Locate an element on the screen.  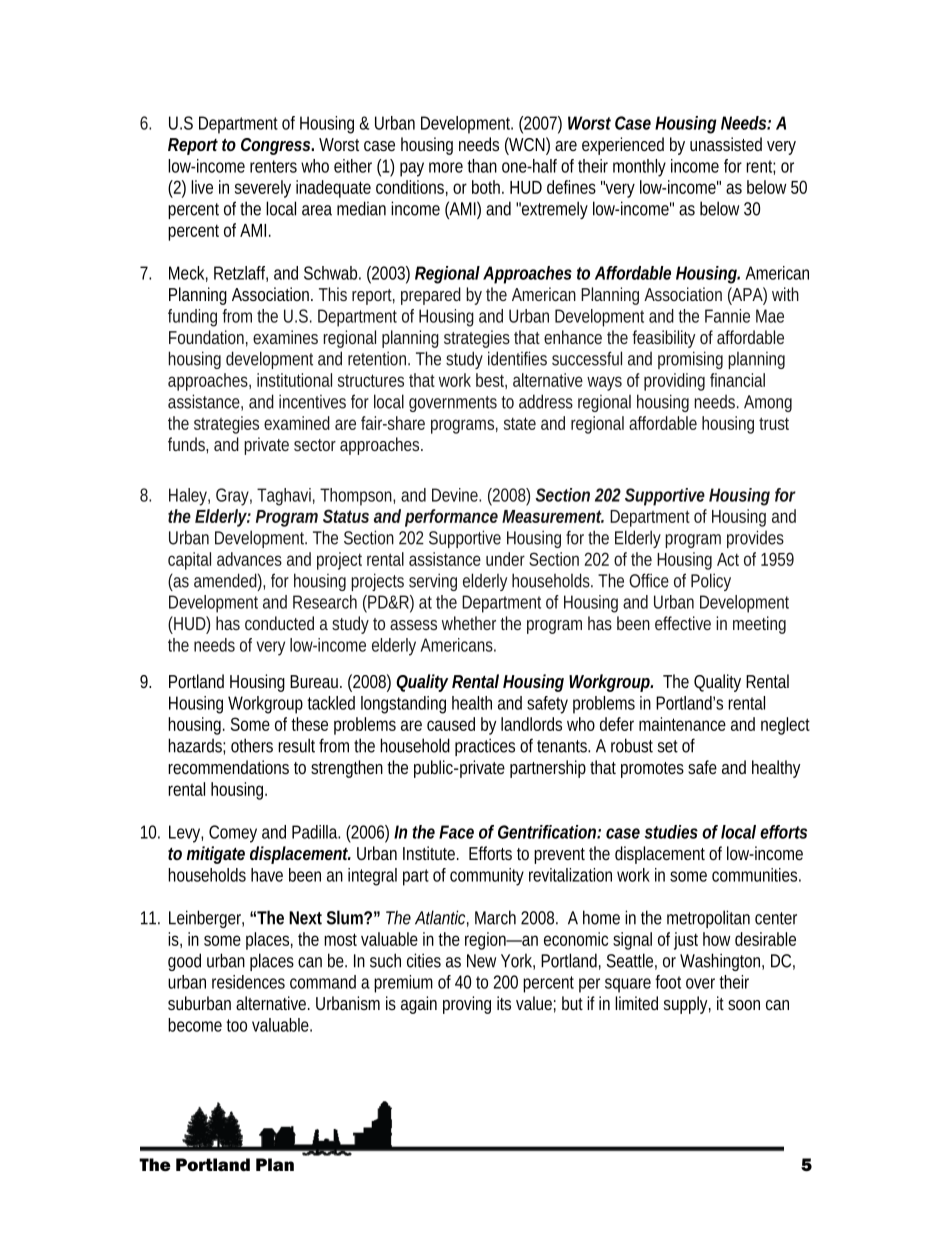
best is located at coordinates (491, 381).
